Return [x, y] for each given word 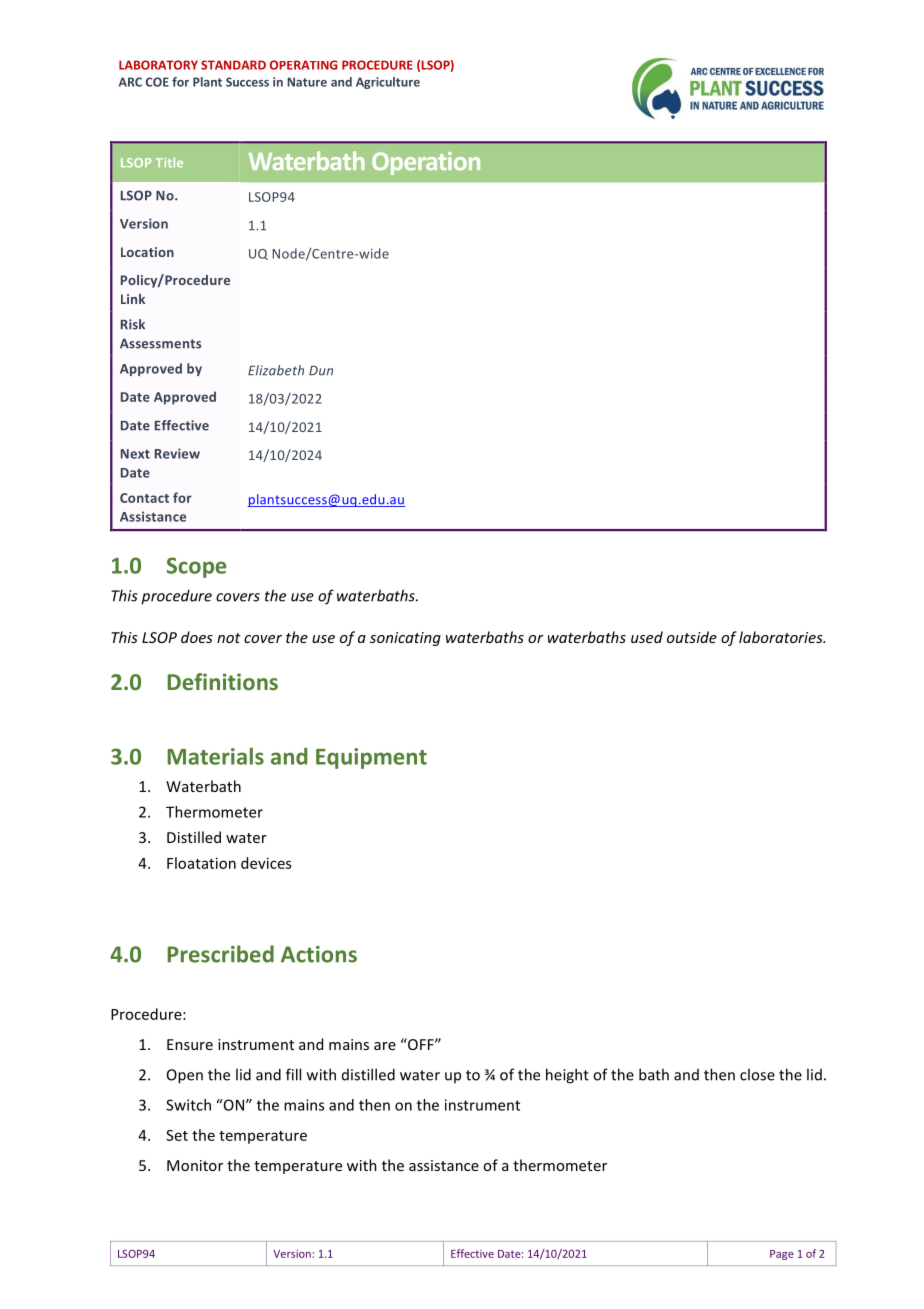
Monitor [195, 1165]
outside [692, 637]
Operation [426, 163]
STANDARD [233, 65]
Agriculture [388, 83]
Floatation [201, 863]
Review [177, 453]
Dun [321, 371]
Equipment [371, 758]
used [647, 637]
